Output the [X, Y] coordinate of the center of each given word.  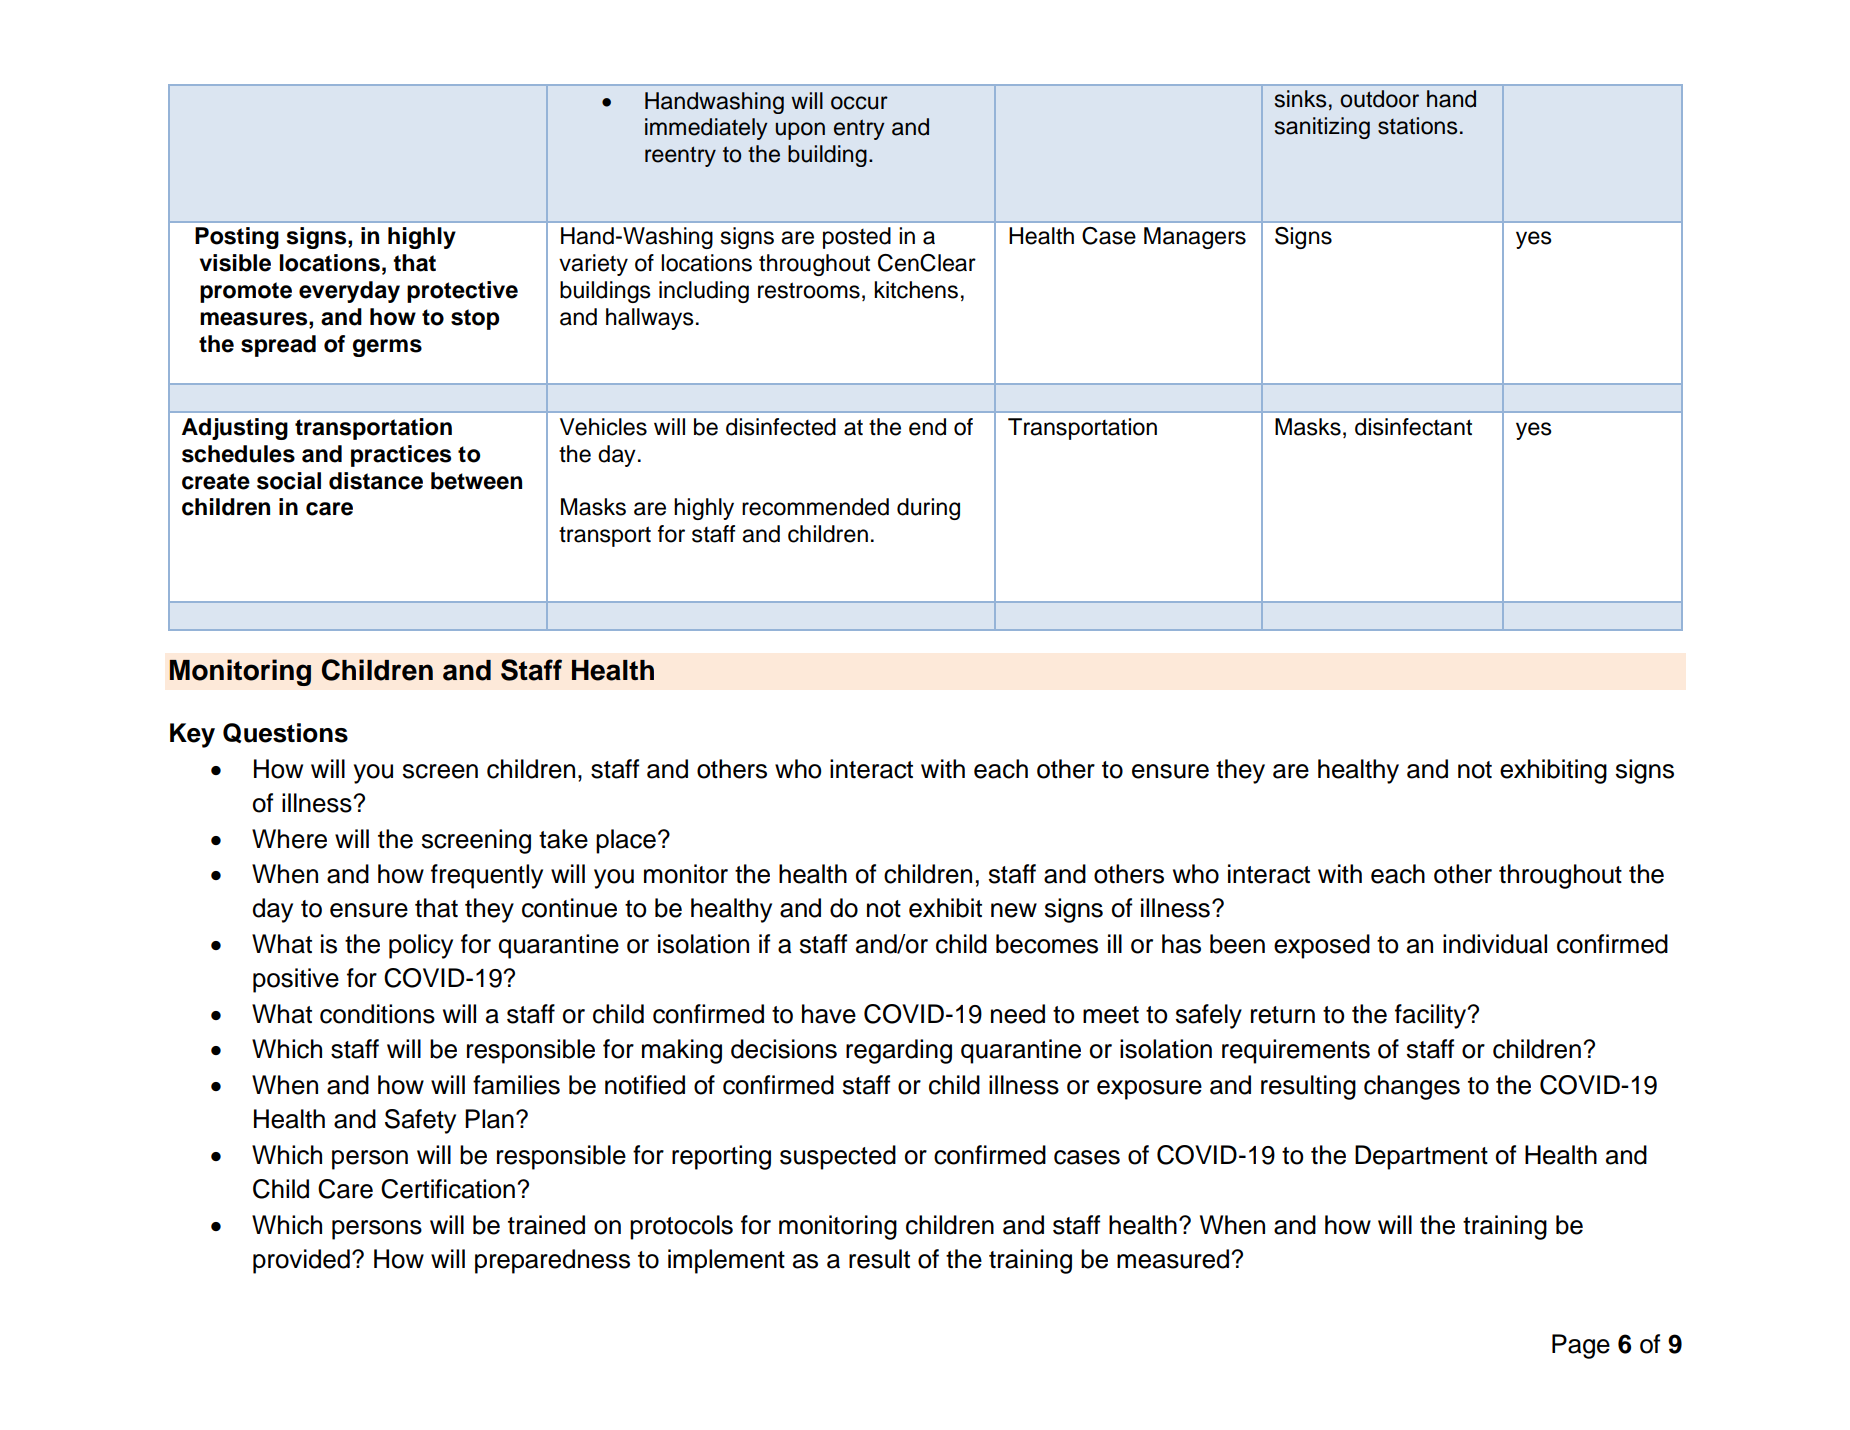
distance [376, 481]
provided [301, 1261]
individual [1495, 944]
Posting [237, 238]
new [1014, 910]
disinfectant [1413, 427]
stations [1417, 126]
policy [421, 946]
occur [859, 103]
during [928, 509]
